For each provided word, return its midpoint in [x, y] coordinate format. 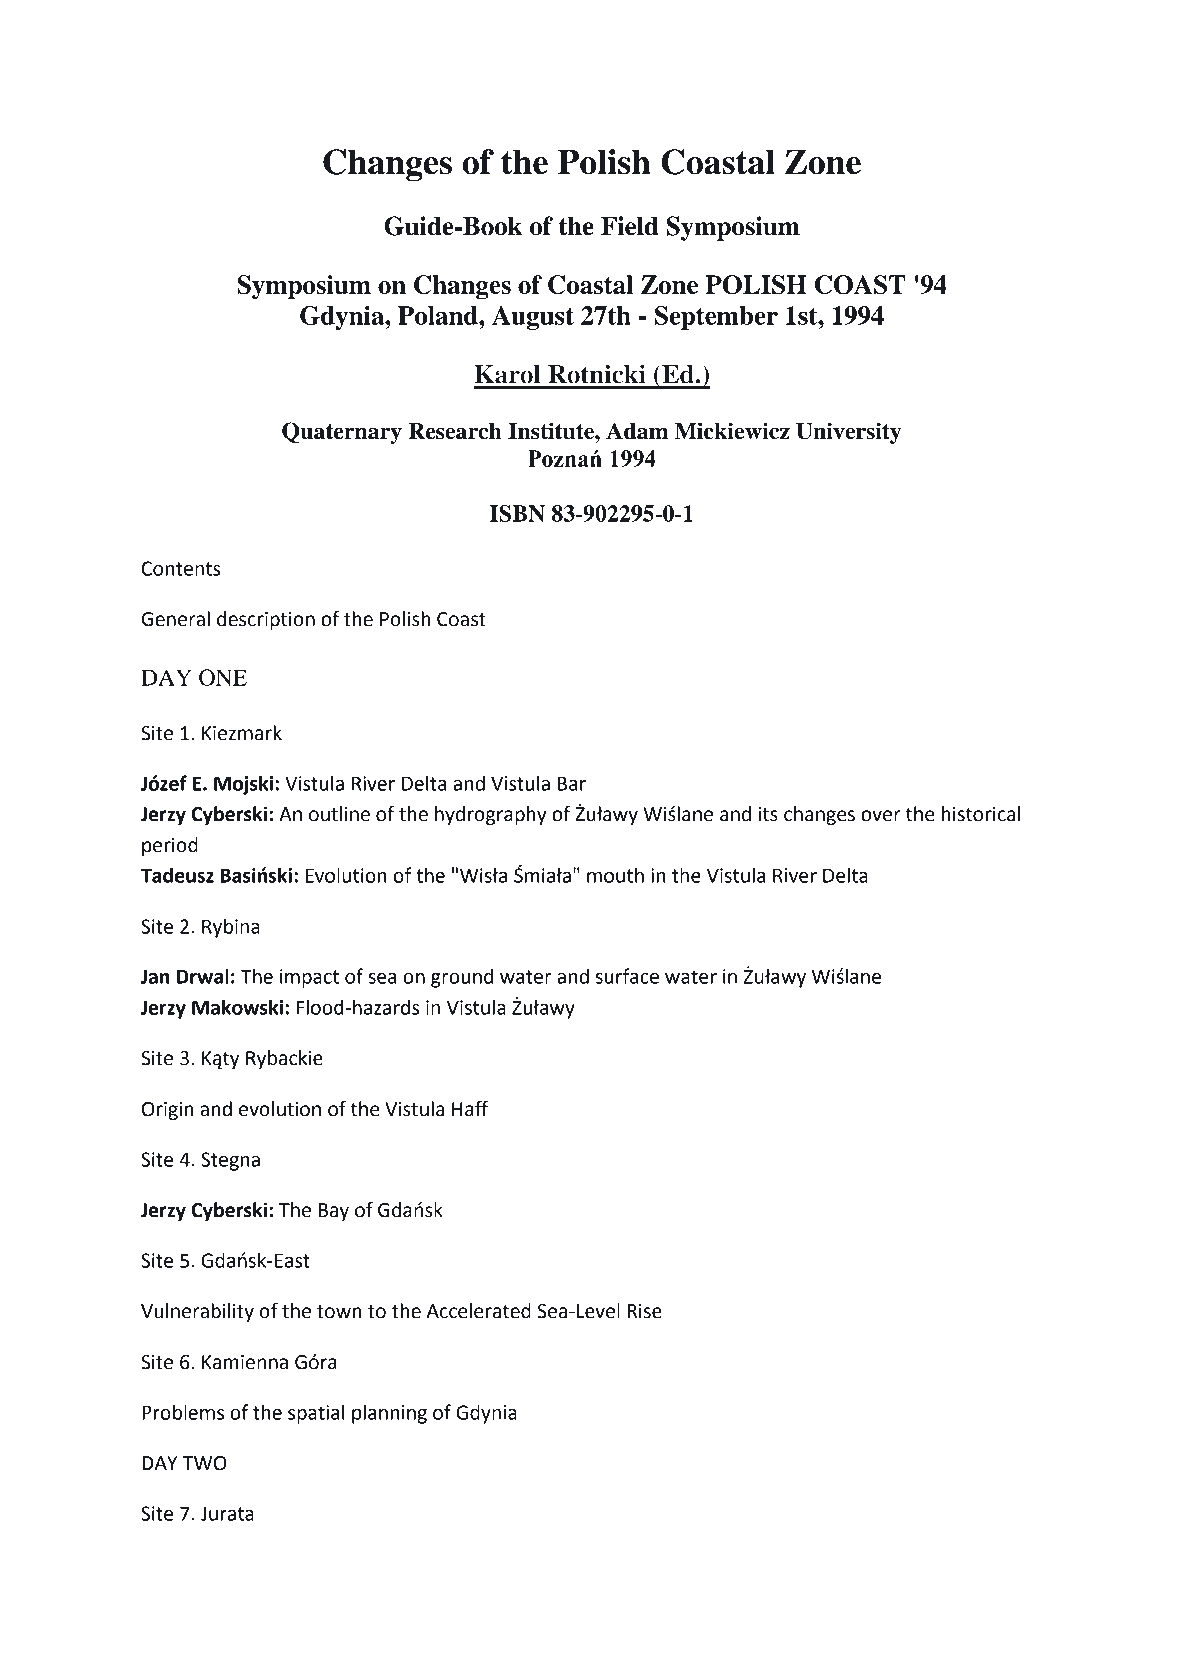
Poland [439, 315]
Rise [645, 1311]
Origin [168, 1111]
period [170, 846]
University [849, 433]
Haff [470, 1109]
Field [630, 226]
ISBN [517, 513]
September [716, 318]
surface [627, 976]
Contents [181, 568]
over [881, 816]
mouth [615, 875]
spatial [316, 1414]
